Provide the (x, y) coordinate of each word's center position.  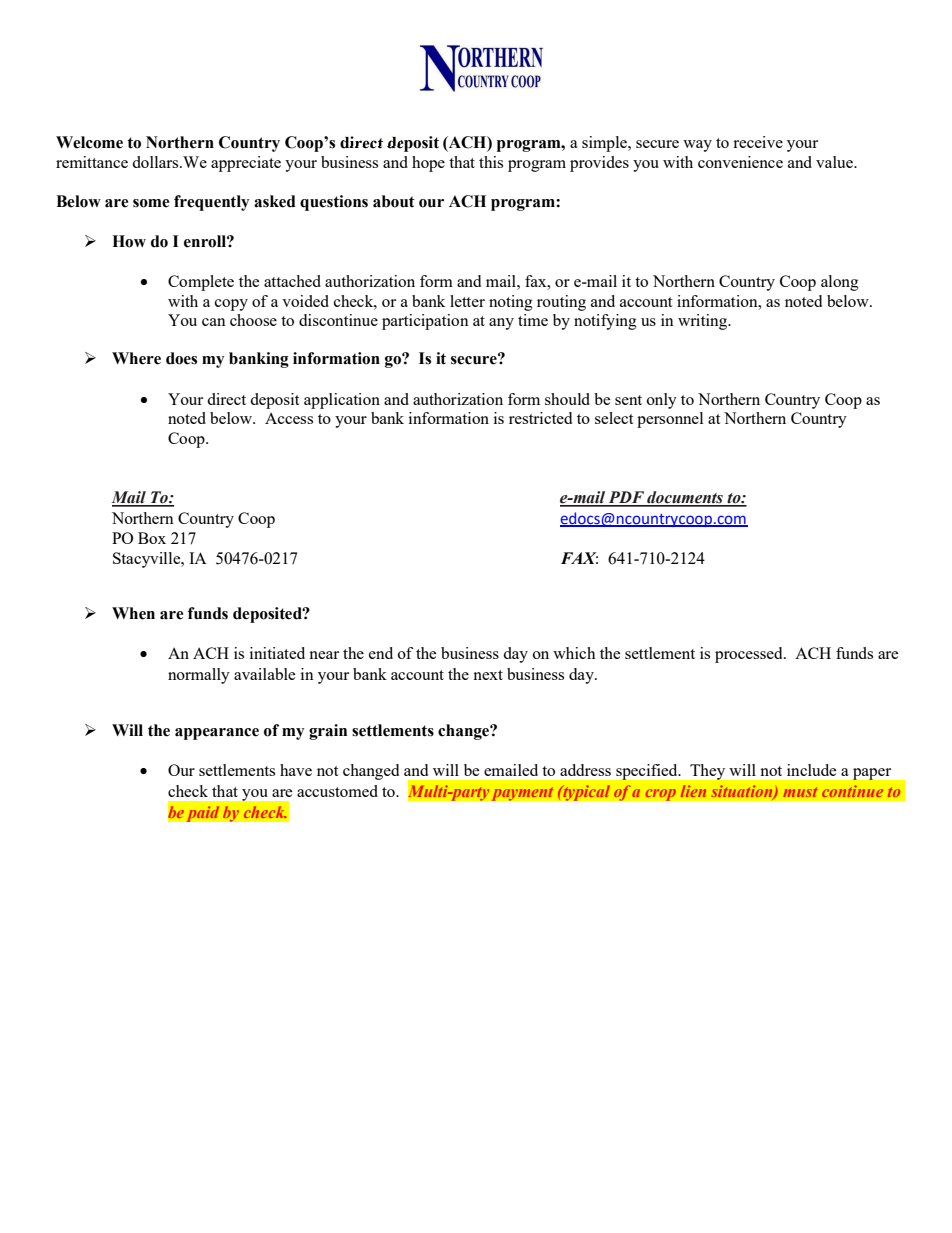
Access (289, 418)
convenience (740, 162)
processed (750, 655)
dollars (156, 162)
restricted (540, 418)
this (491, 162)
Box (152, 538)
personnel (670, 420)
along (840, 283)
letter (467, 301)
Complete (201, 283)
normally (199, 676)
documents (685, 498)
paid (203, 814)
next (488, 675)
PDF (626, 498)
